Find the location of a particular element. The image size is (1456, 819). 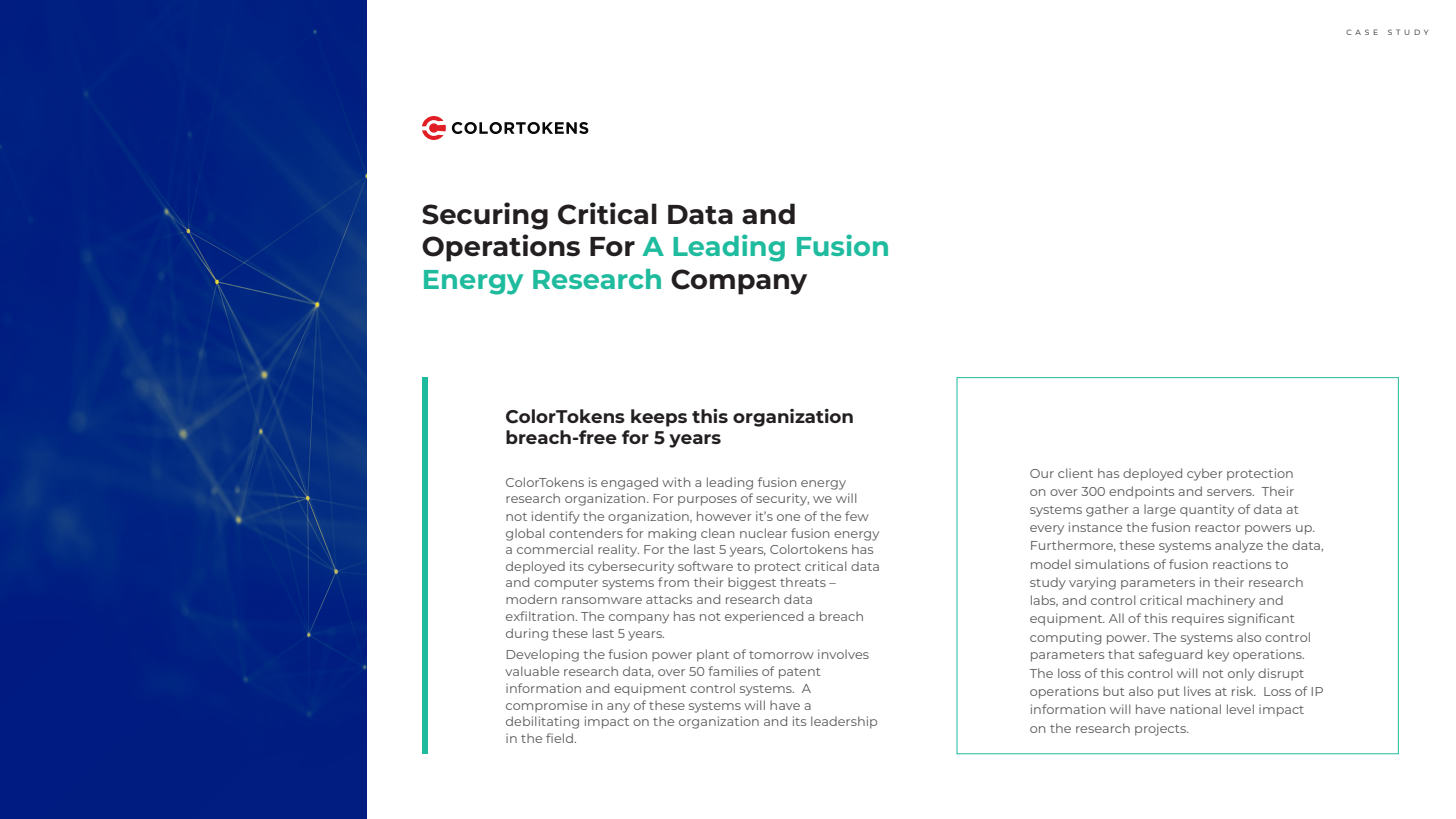

engaged is located at coordinates (629, 483).
